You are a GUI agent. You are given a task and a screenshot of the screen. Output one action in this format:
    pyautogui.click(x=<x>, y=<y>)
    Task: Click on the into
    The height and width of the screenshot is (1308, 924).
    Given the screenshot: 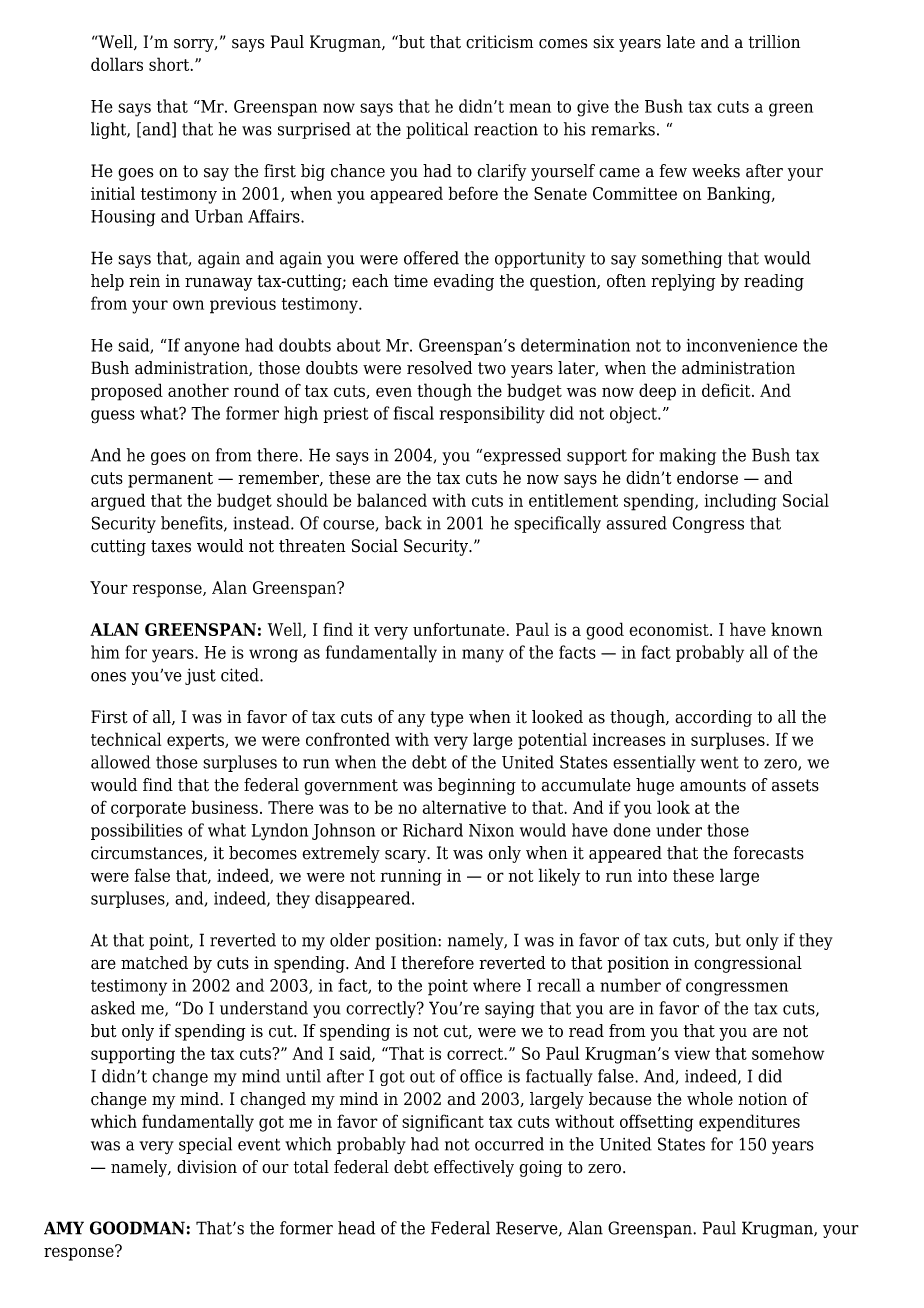 What is the action you would take?
    pyautogui.click(x=652, y=875)
